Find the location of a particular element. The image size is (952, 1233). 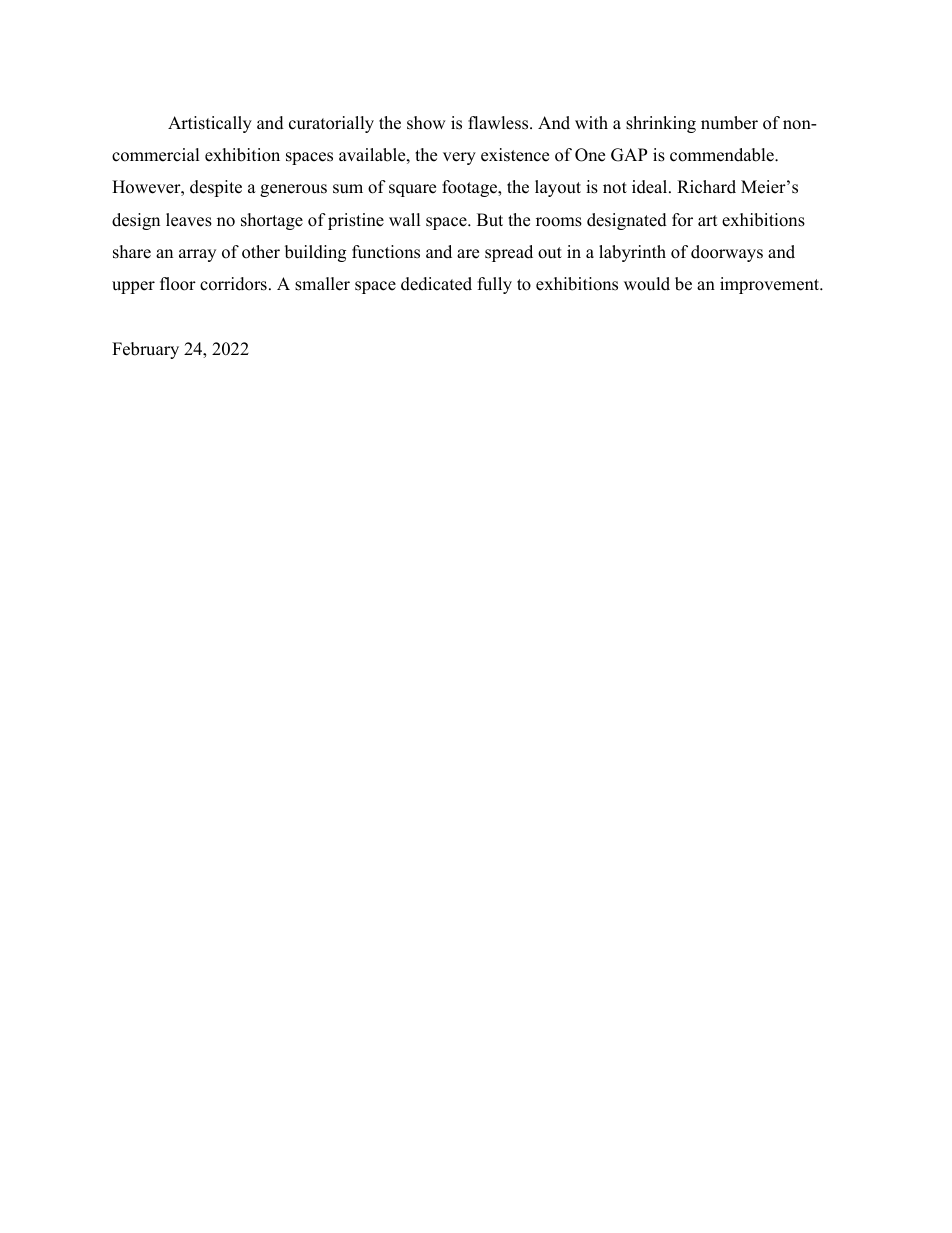

Artistically is located at coordinates (210, 124).
